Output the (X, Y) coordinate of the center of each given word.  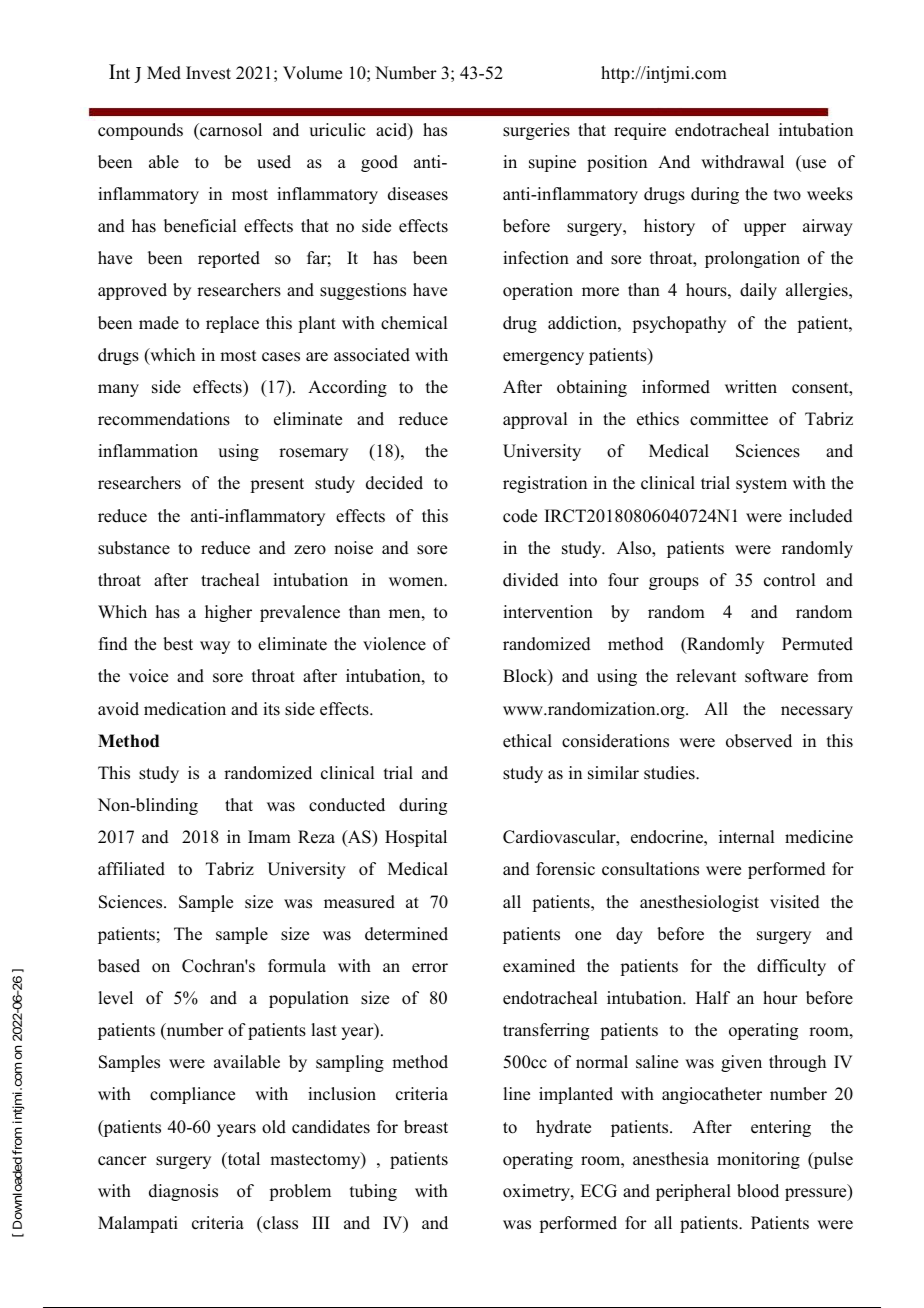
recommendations (164, 419)
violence (394, 644)
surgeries (536, 131)
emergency (543, 358)
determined (406, 934)
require (640, 131)
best (178, 644)
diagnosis (183, 1192)
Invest (208, 73)
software (776, 676)
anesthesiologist (699, 903)
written (751, 387)
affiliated (131, 869)
